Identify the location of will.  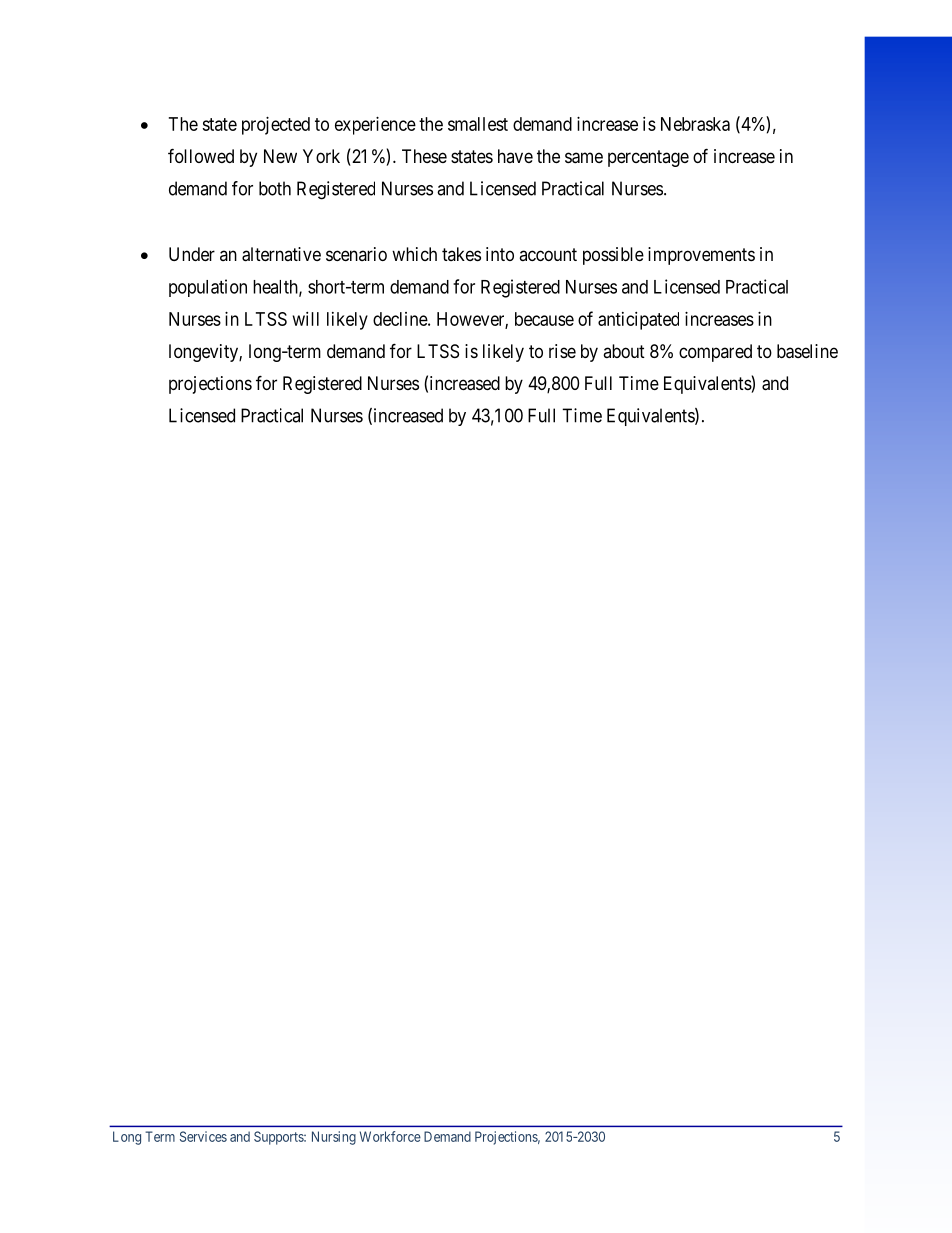
(306, 319).
